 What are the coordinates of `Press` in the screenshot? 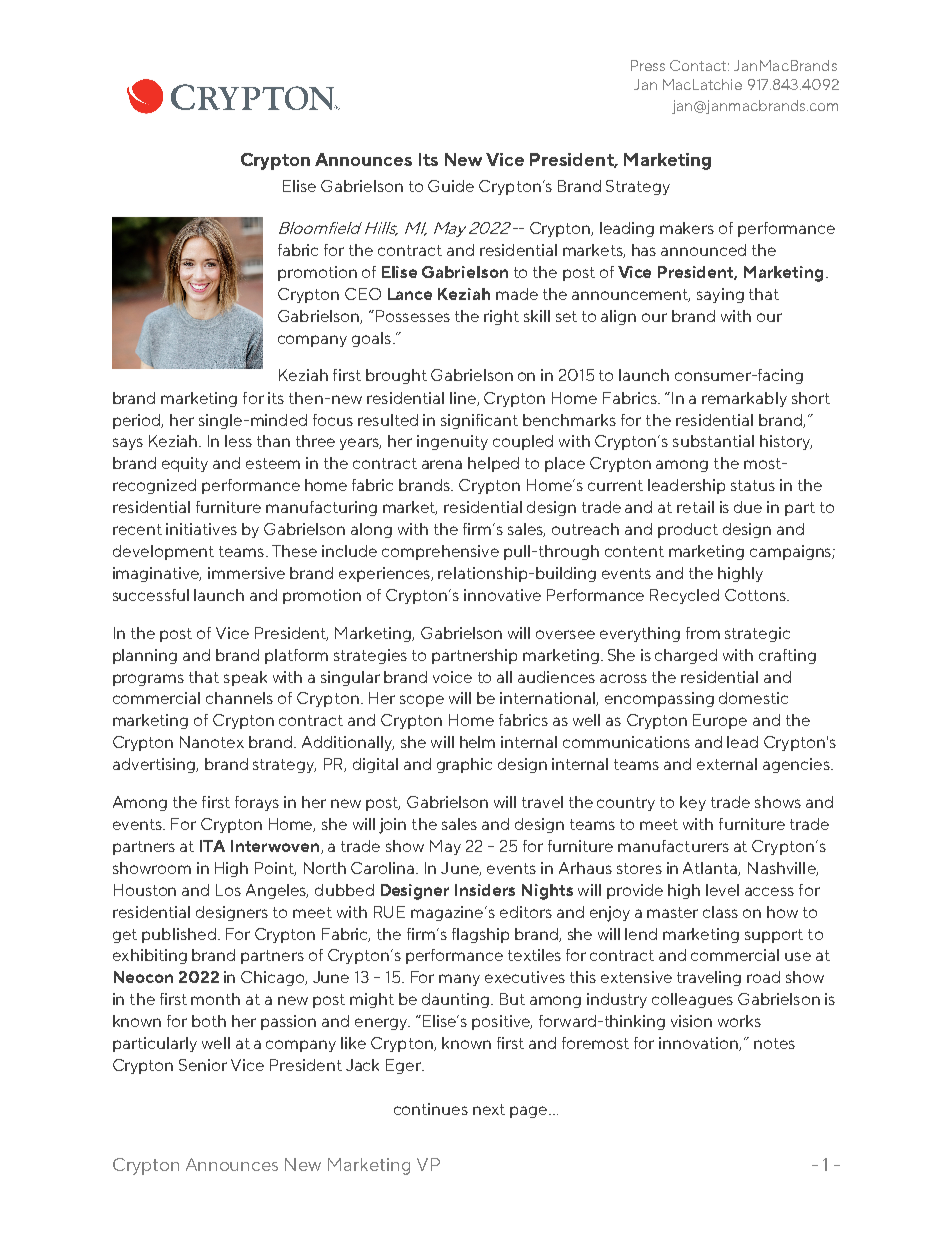 It's located at (648, 65).
